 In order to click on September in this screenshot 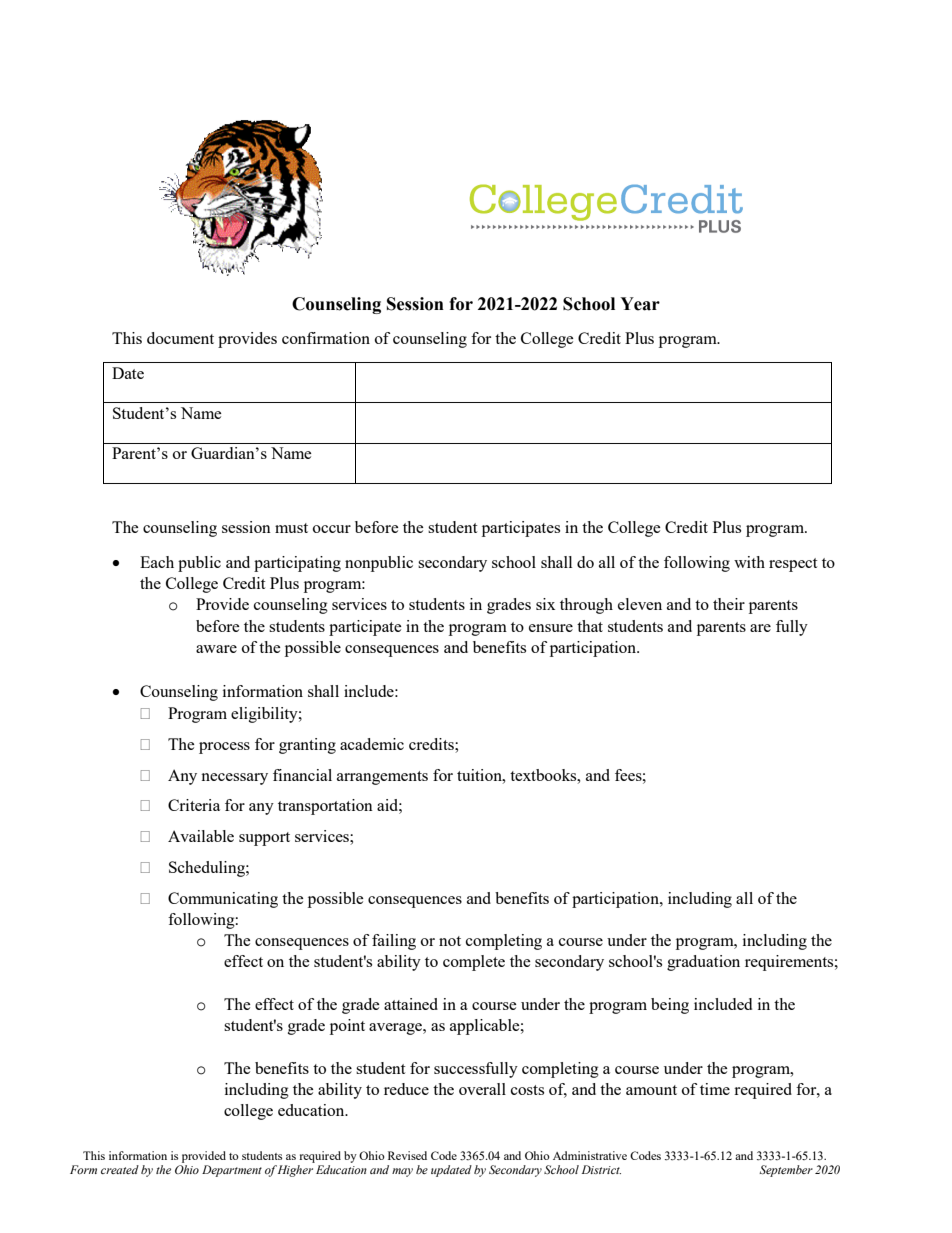, I will do `click(786, 1171)`.
